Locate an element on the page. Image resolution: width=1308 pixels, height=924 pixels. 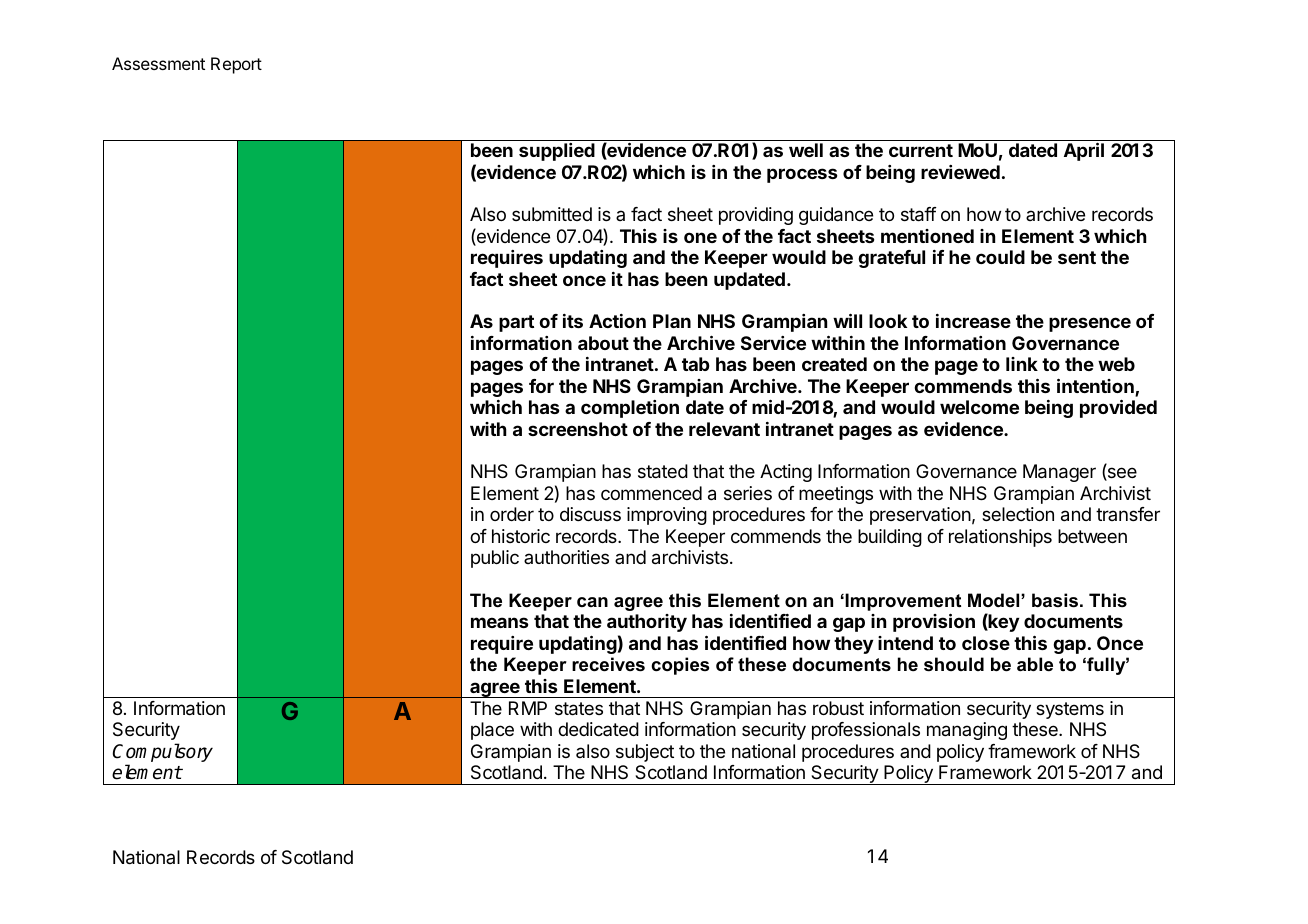
Compulsory is located at coordinates (163, 752).
